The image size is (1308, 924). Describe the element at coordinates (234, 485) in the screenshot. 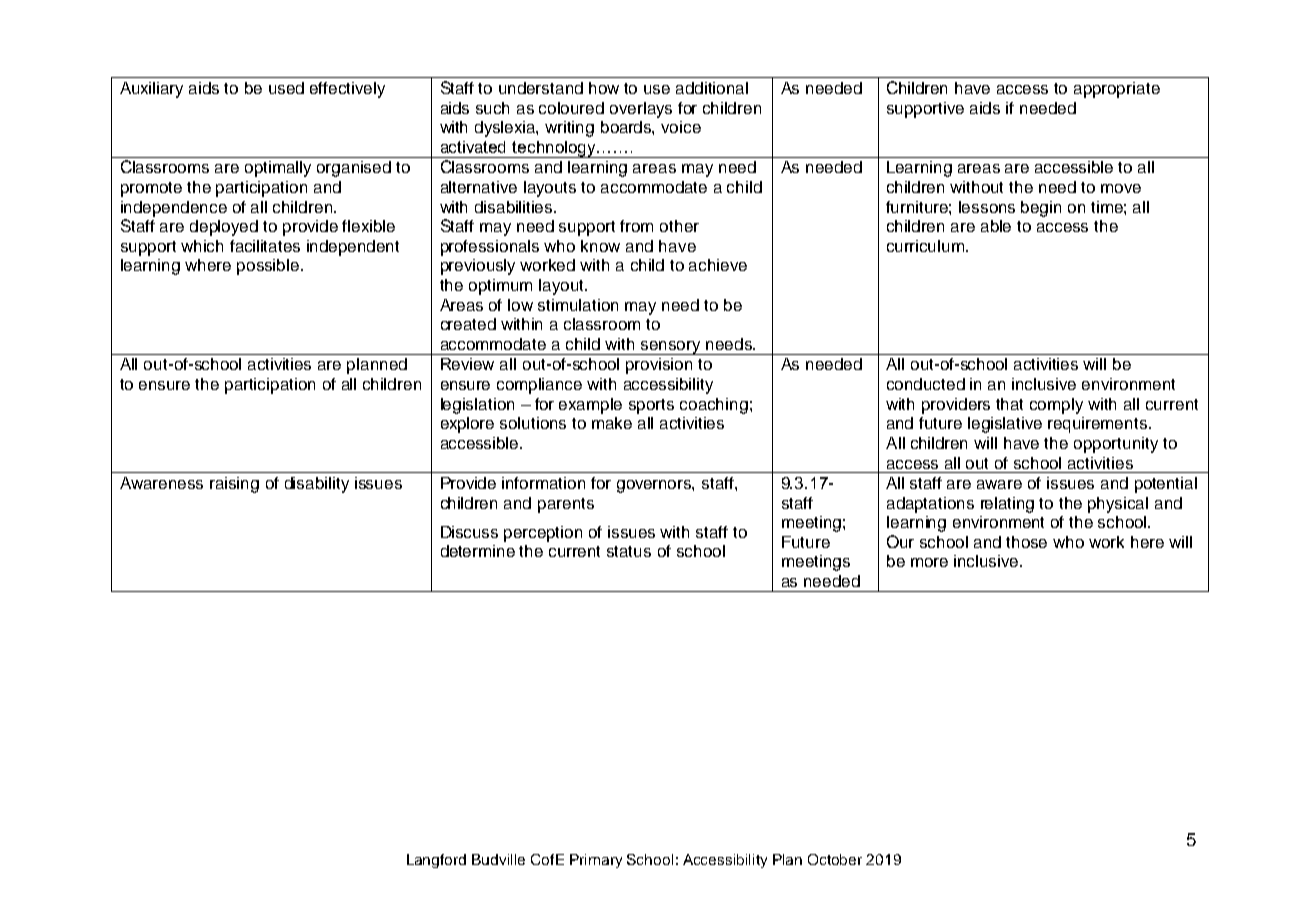

I see `raising` at that location.
